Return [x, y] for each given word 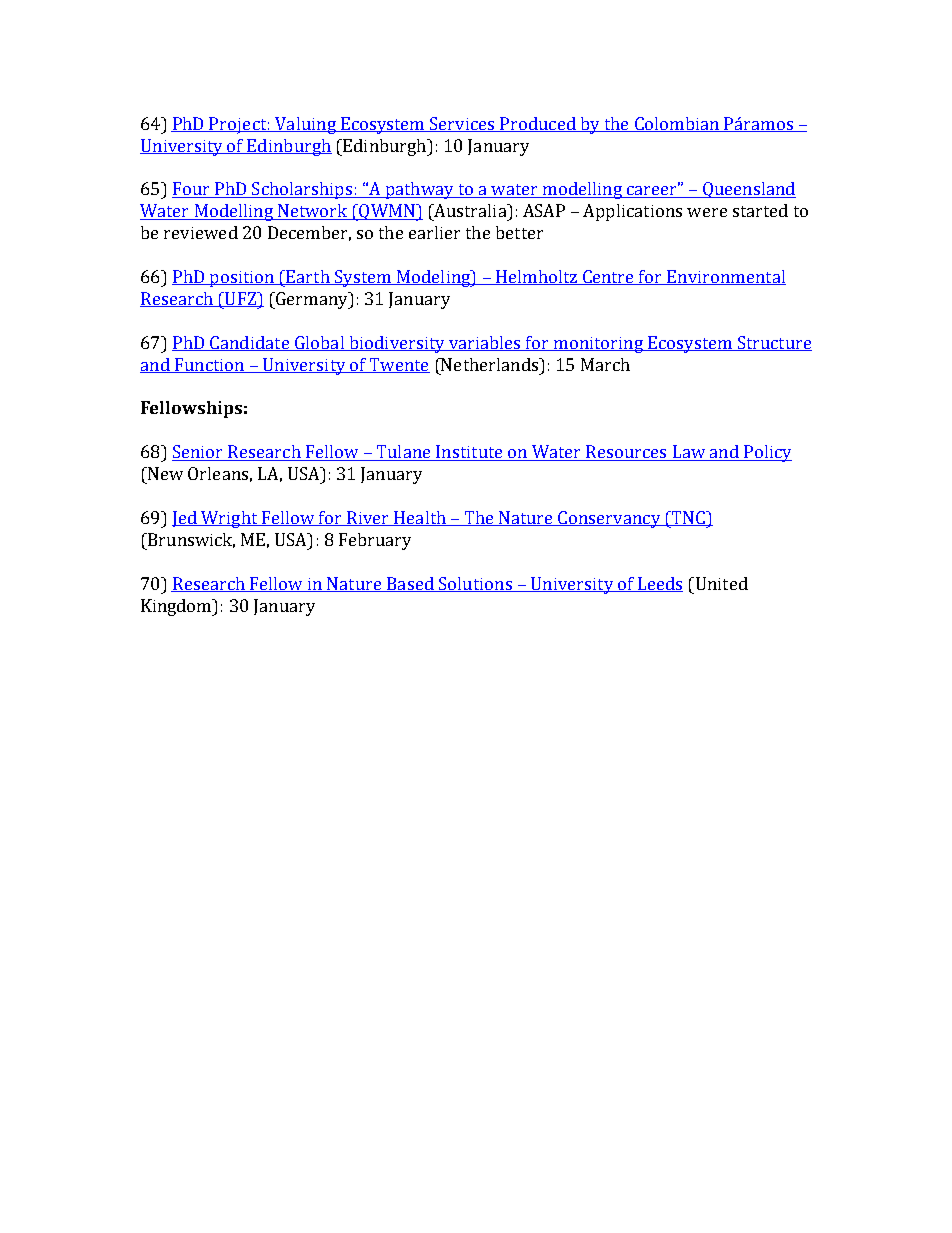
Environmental [725, 277]
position [241, 279]
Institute [469, 453]
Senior [199, 453]
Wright [229, 519]
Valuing [305, 125]
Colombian [676, 124]
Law [689, 453]
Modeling [433, 278]
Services [462, 124]
